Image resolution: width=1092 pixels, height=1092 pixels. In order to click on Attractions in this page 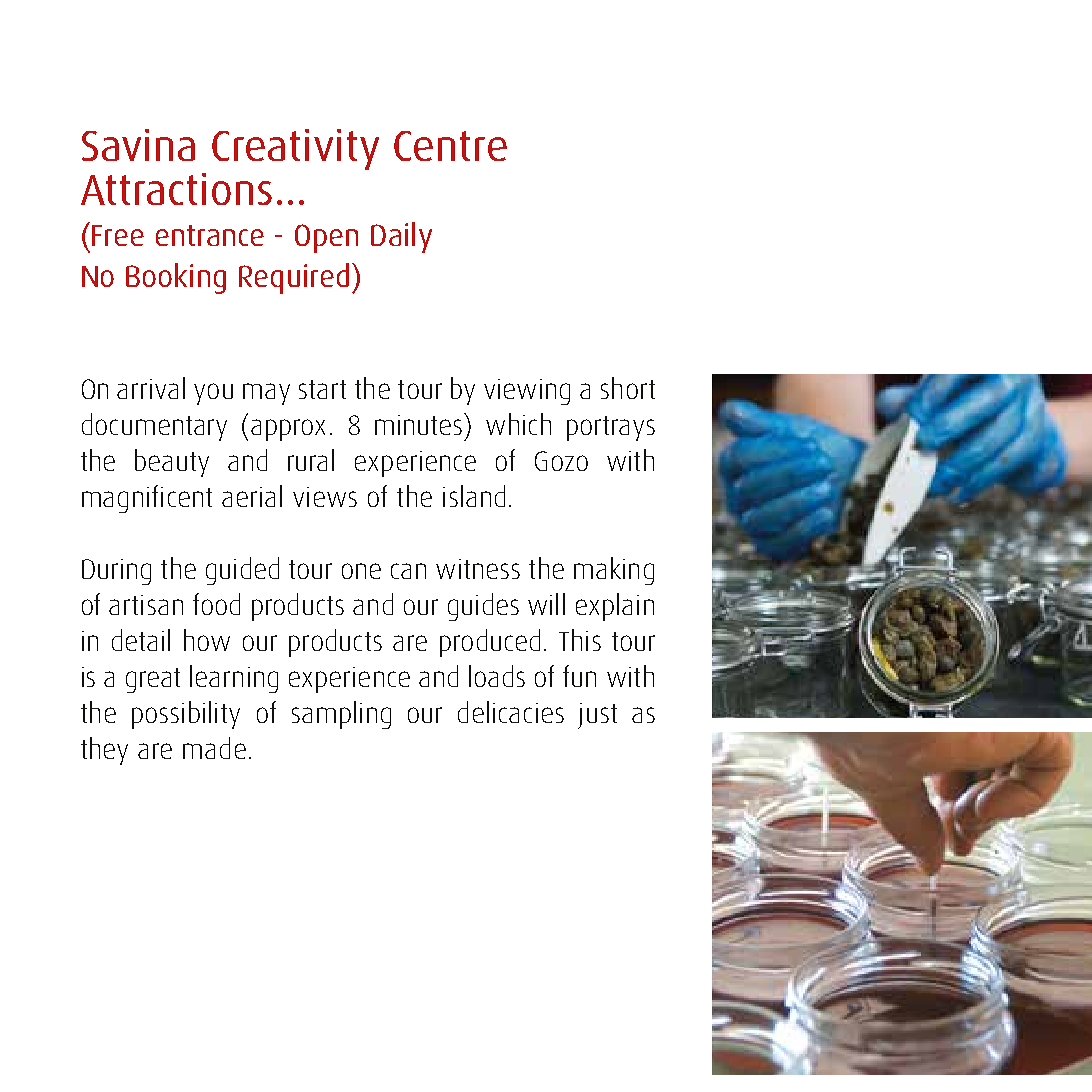, I will do `click(176, 189)`.
